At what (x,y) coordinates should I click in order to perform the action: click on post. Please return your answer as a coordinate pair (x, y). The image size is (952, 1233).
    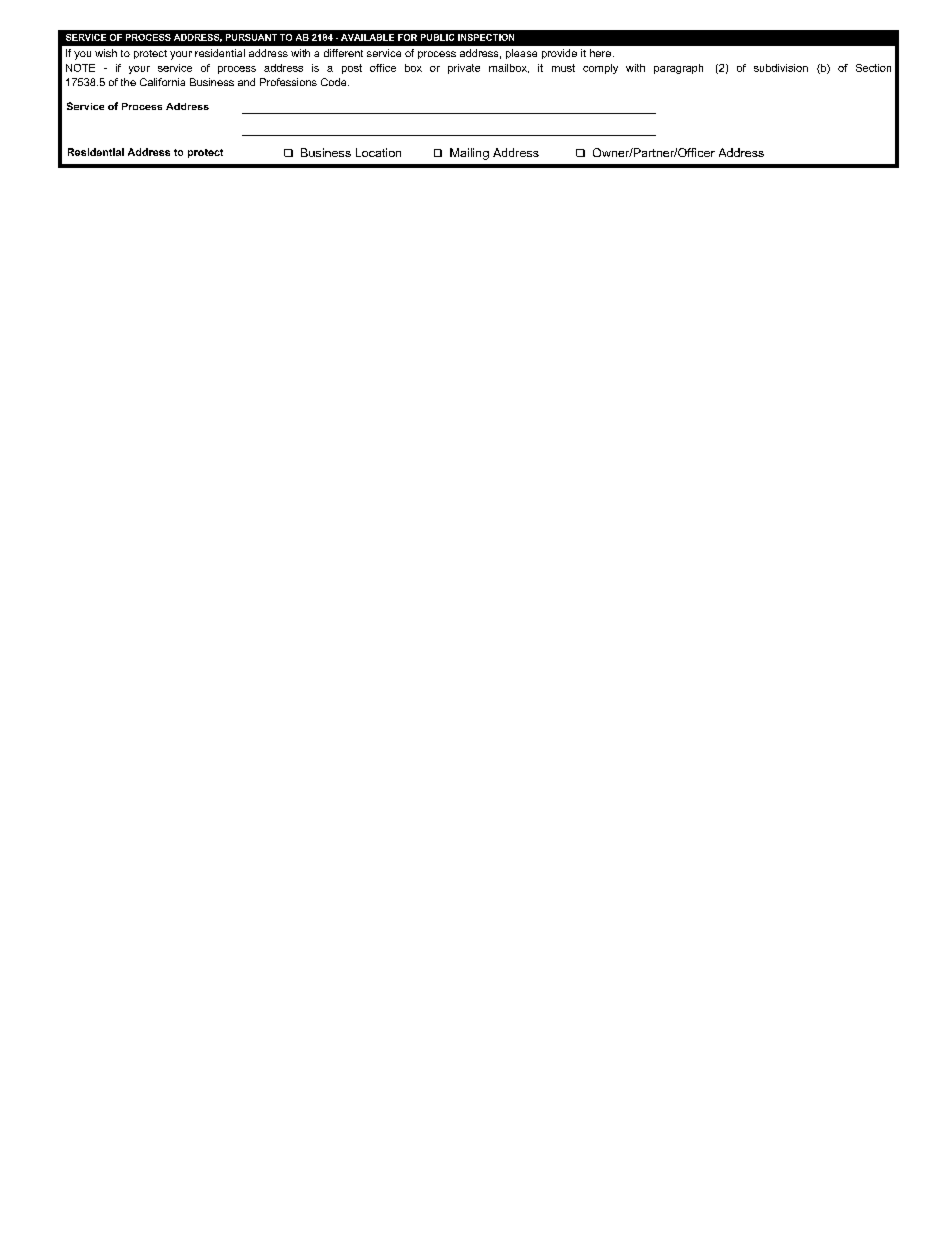
    Looking at the image, I should click on (352, 69).
